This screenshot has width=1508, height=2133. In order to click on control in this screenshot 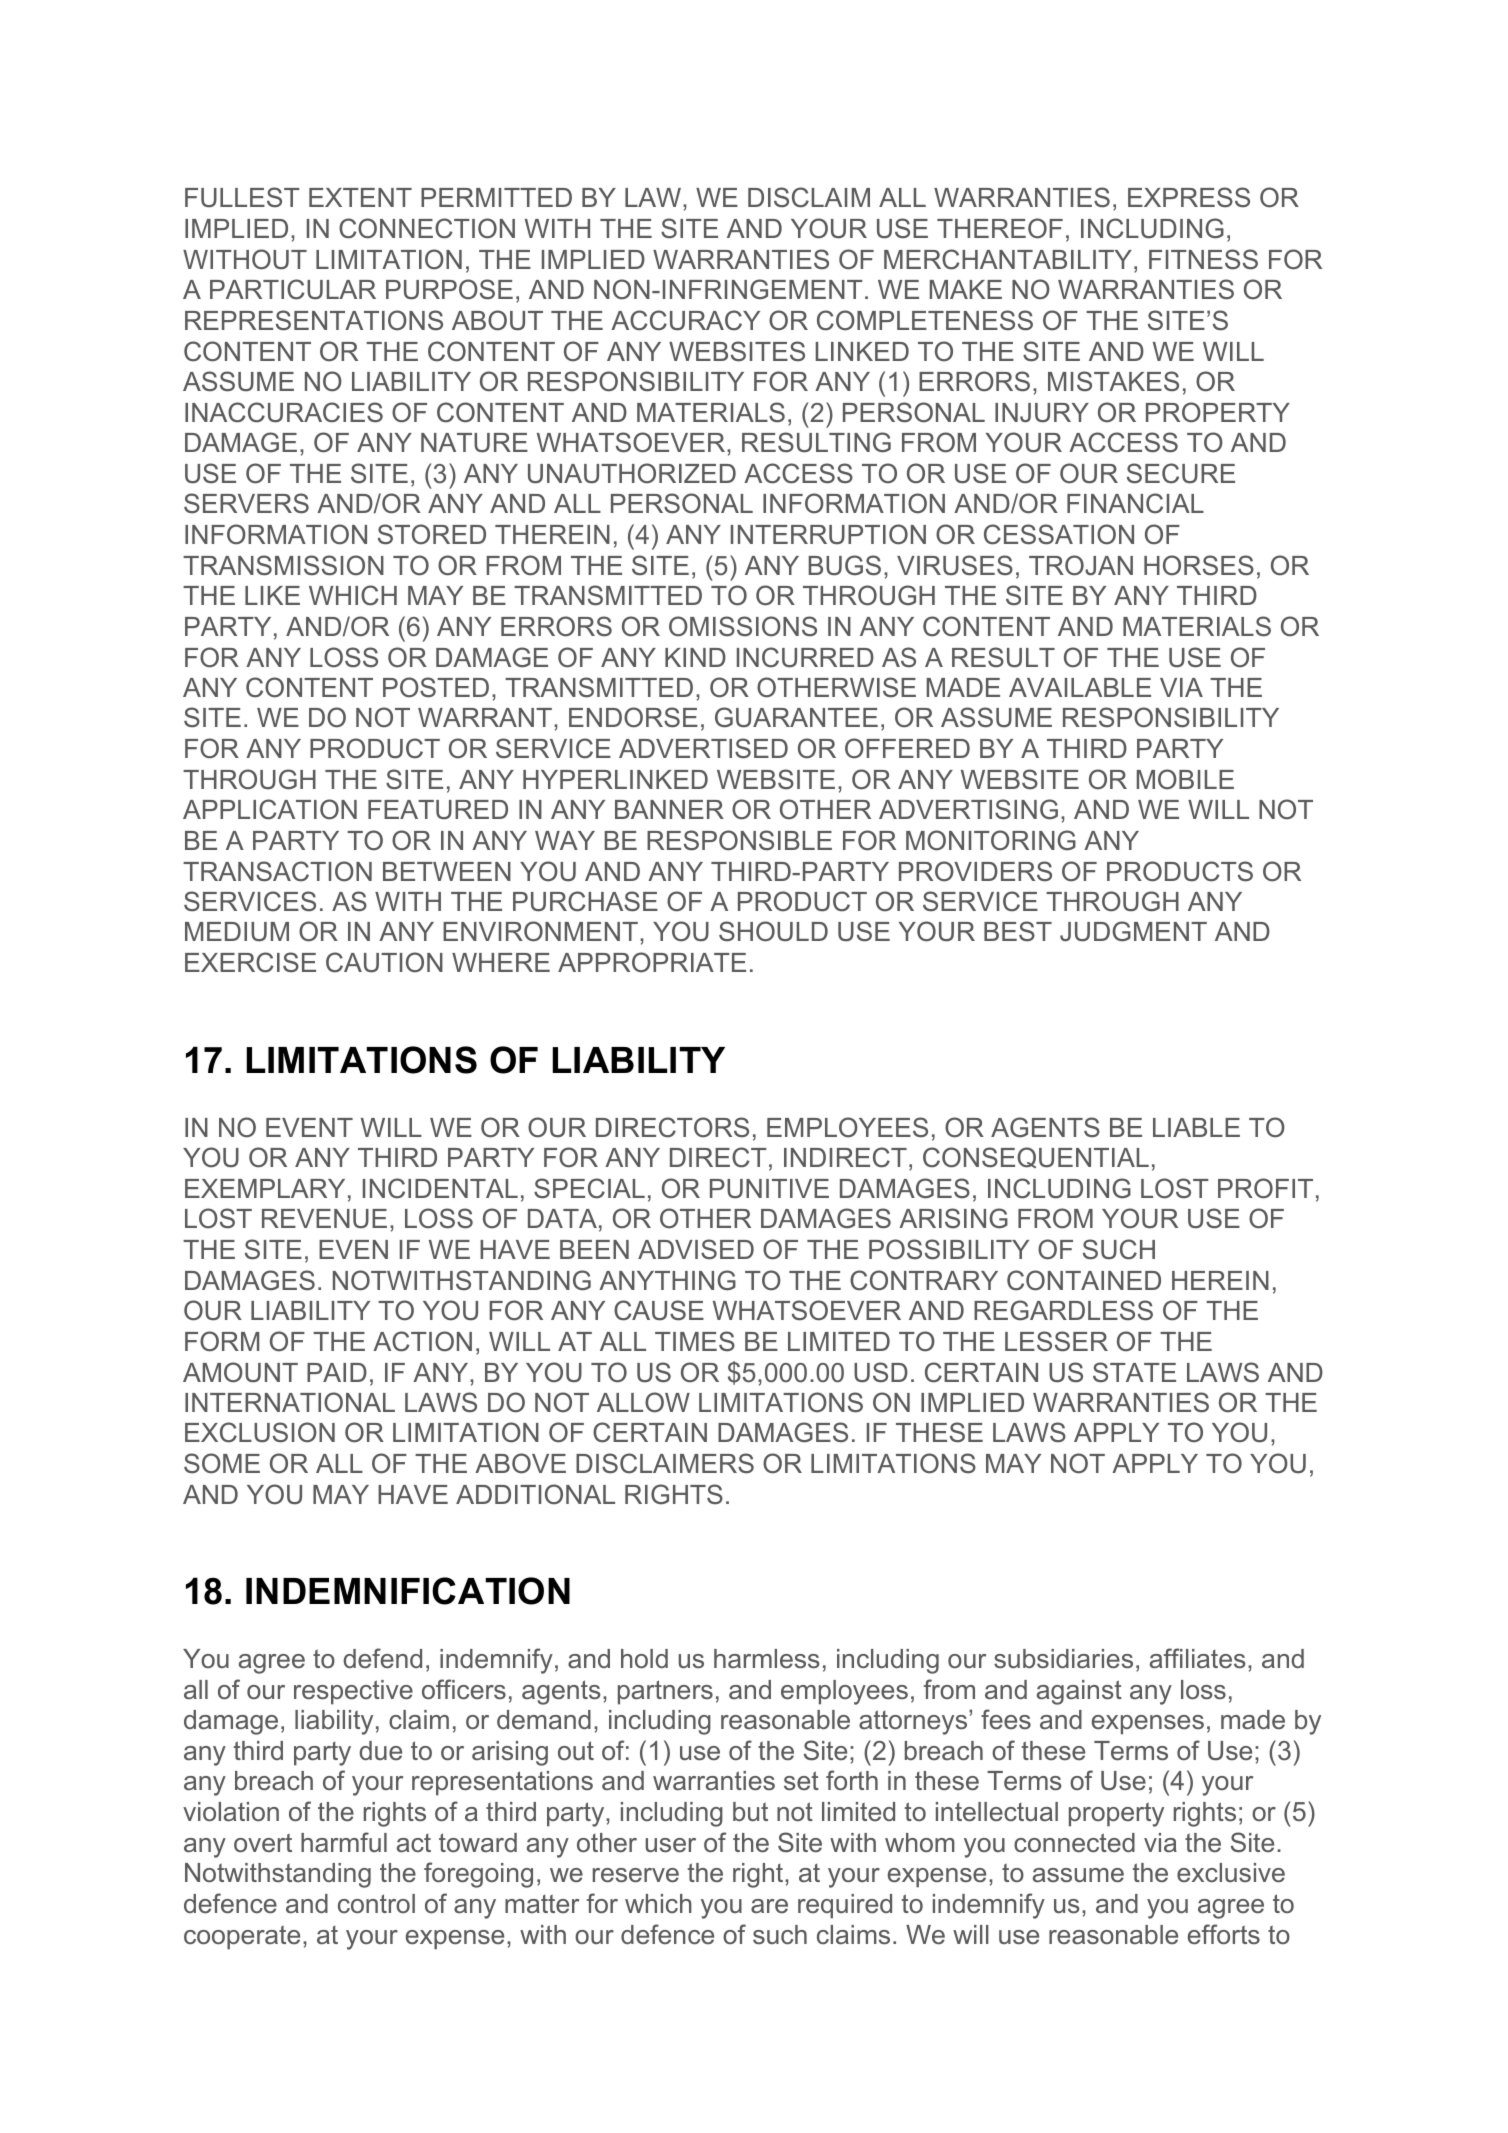, I will do `click(376, 1903)`.
